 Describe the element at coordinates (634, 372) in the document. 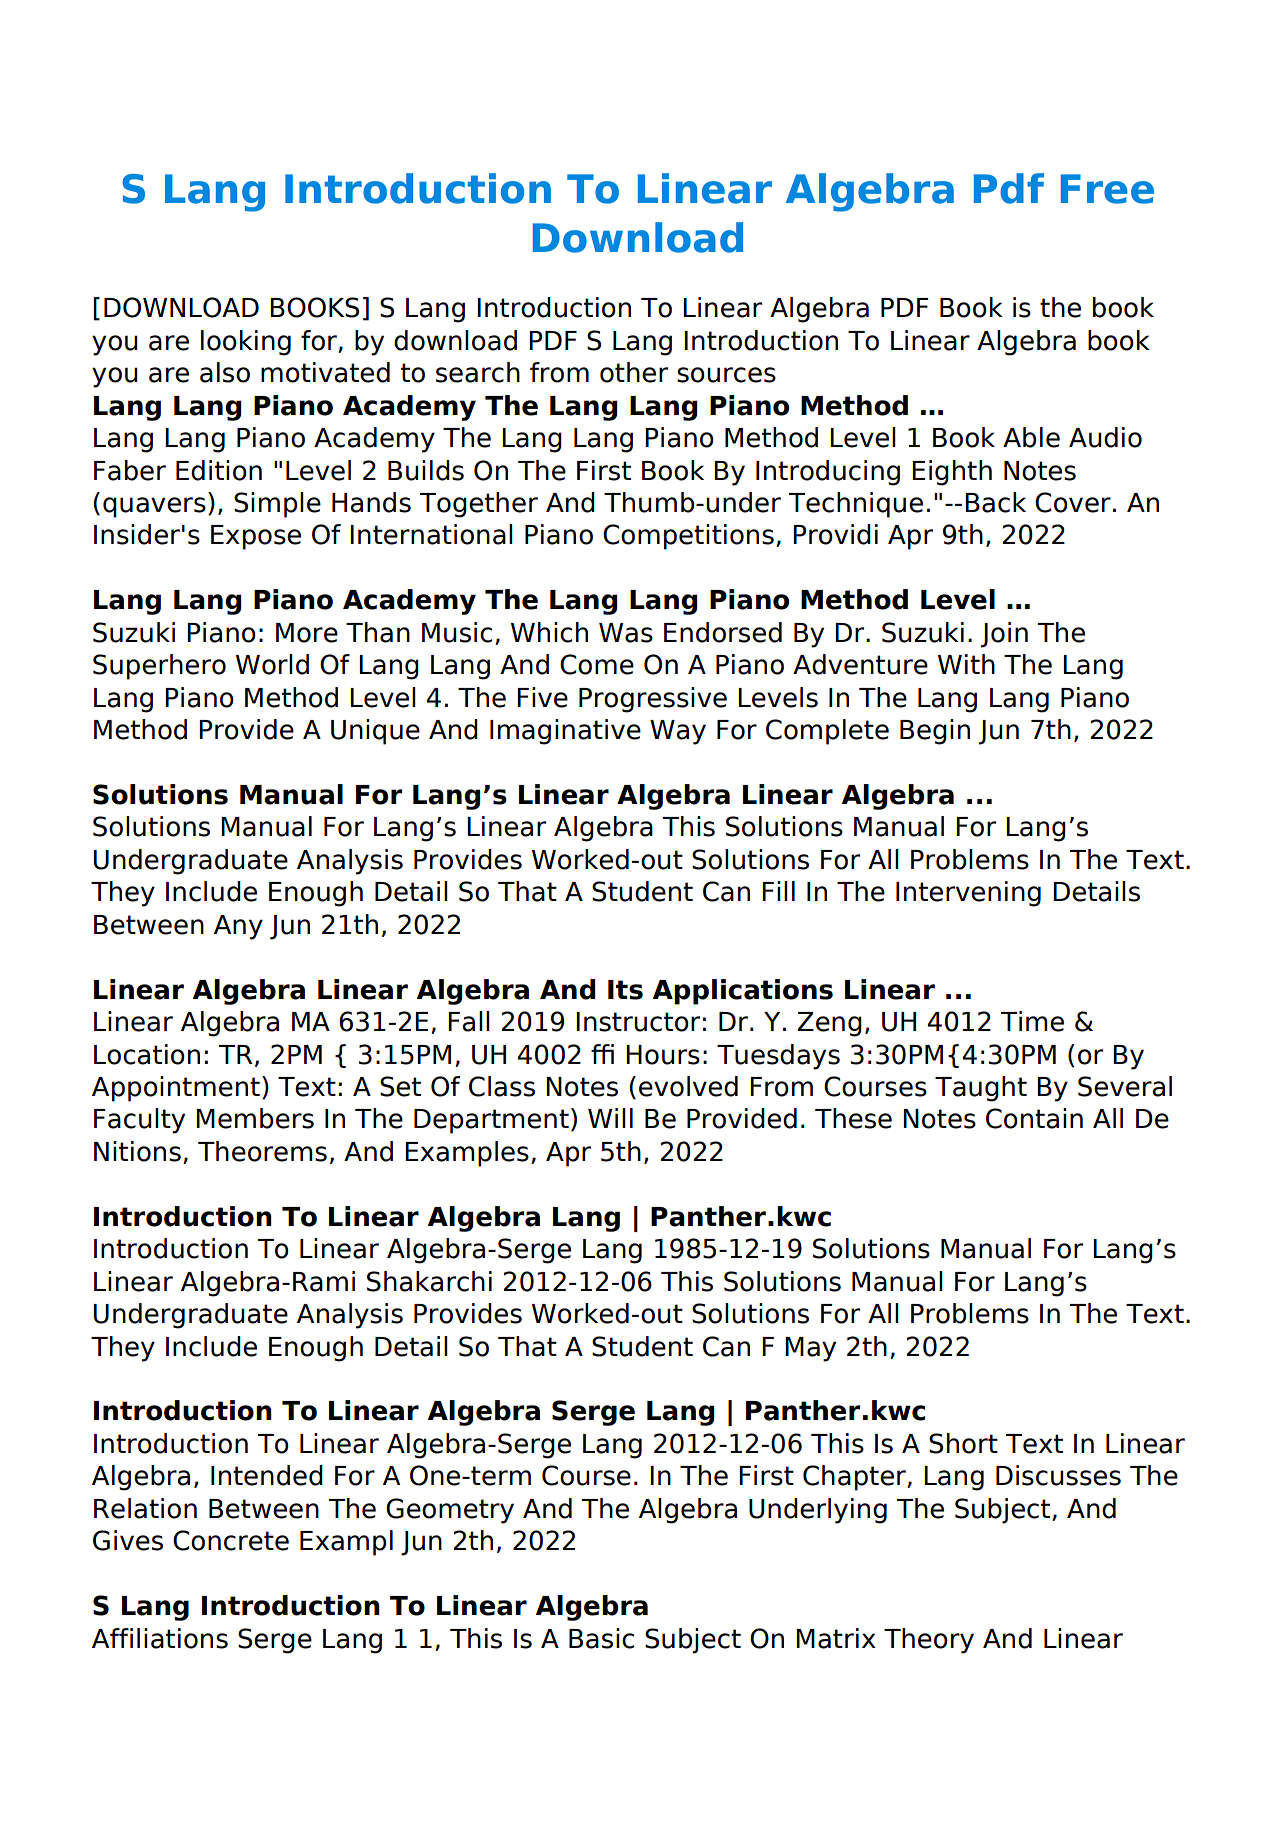

I see `other` at that location.
